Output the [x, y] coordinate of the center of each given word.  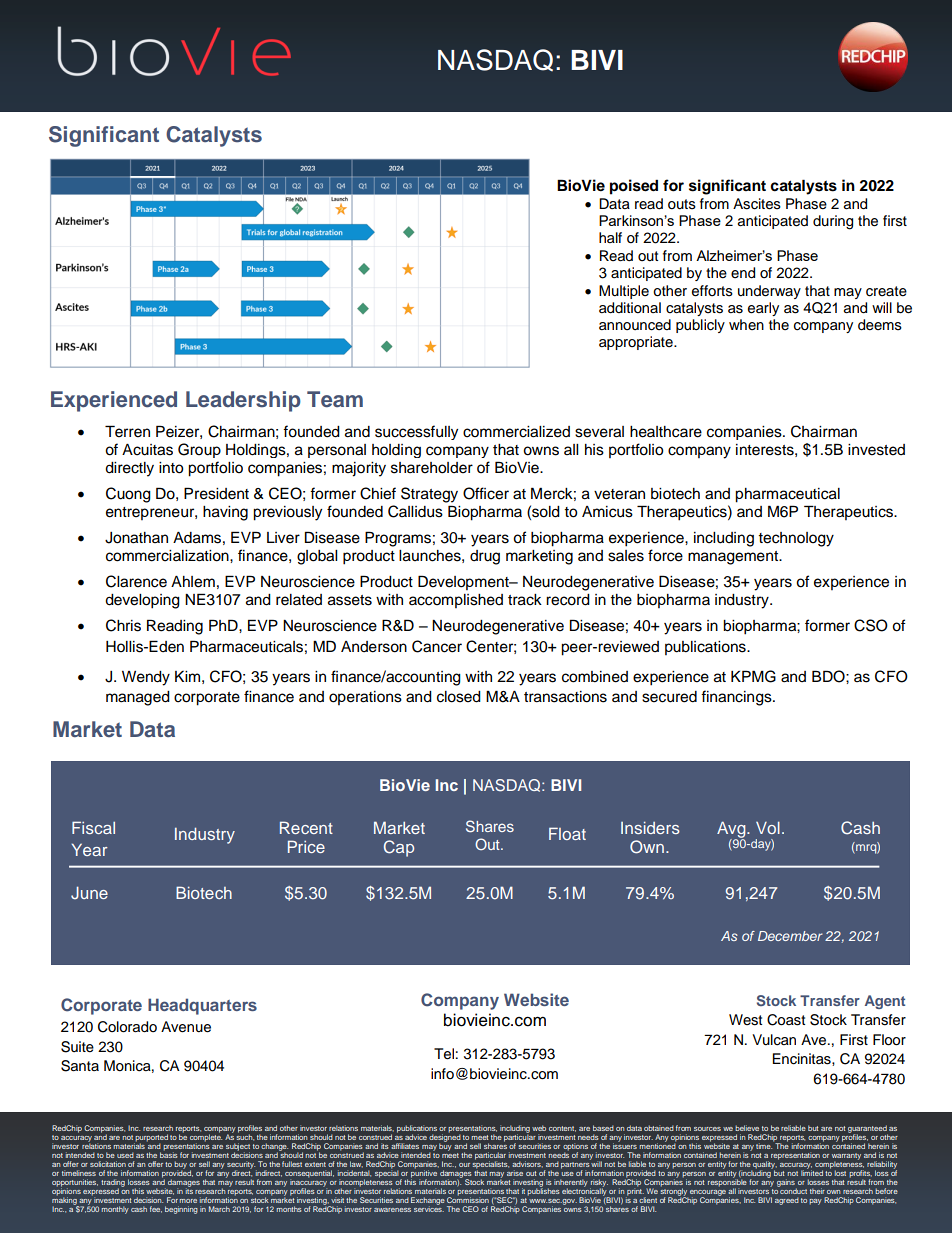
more [188, 1201]
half [610, 237]
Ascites [757, 204]
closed [459, 697]
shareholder [432, 468]
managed [138, 698]
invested [876, 450]
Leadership [243, 401]
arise [515, 1173]
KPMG [753, 676]
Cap [399, 848]
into [171, 468]
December [790, 936]
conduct [793, 1190]
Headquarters [202, 1006]
